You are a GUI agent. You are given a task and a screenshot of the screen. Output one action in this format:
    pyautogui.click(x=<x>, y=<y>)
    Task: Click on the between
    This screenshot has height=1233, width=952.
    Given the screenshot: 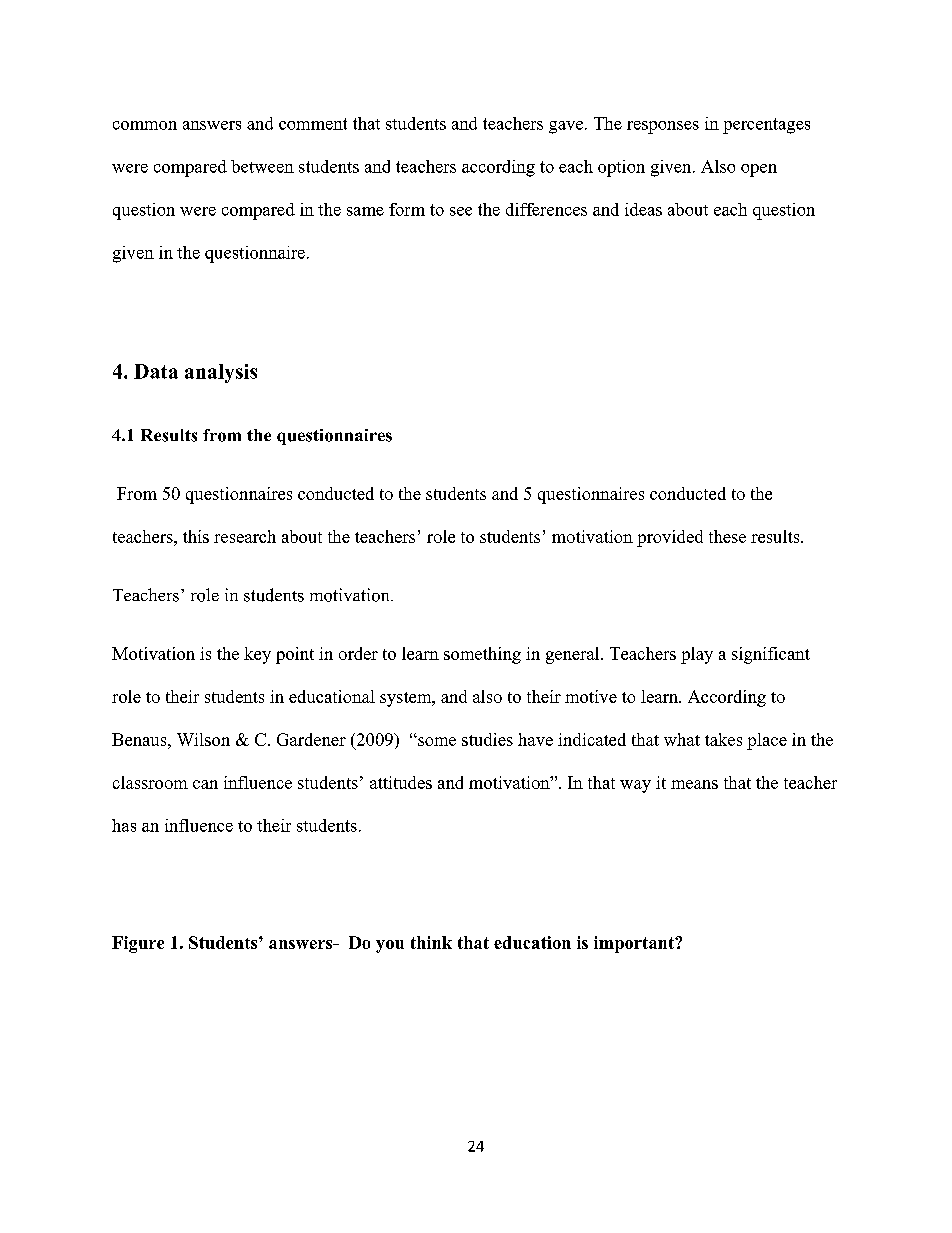 What is the action you would take?
    pyautogui.click(x=262, y=166)
